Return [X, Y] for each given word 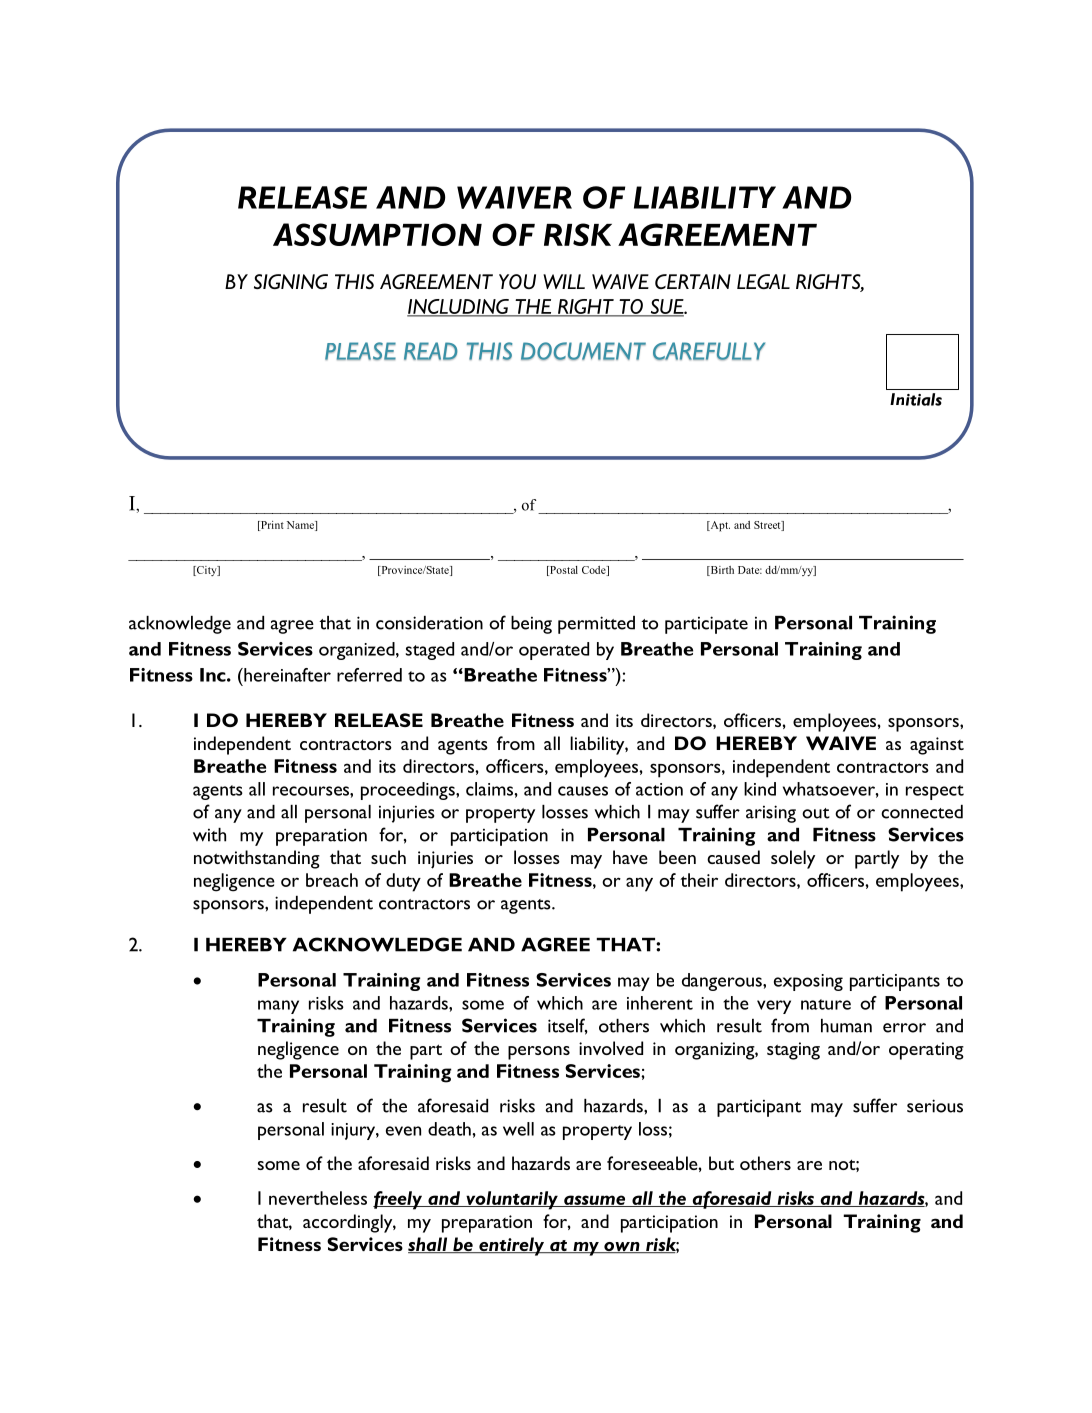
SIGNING [291, 281]
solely [793, 859]
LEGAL [763, 281]
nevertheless [318, 1198]
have [630, 857]
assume [595, 1201]
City [207, 571]
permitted [596, 625]
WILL [564, 281]
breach [332, 880]
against [937, 746]
